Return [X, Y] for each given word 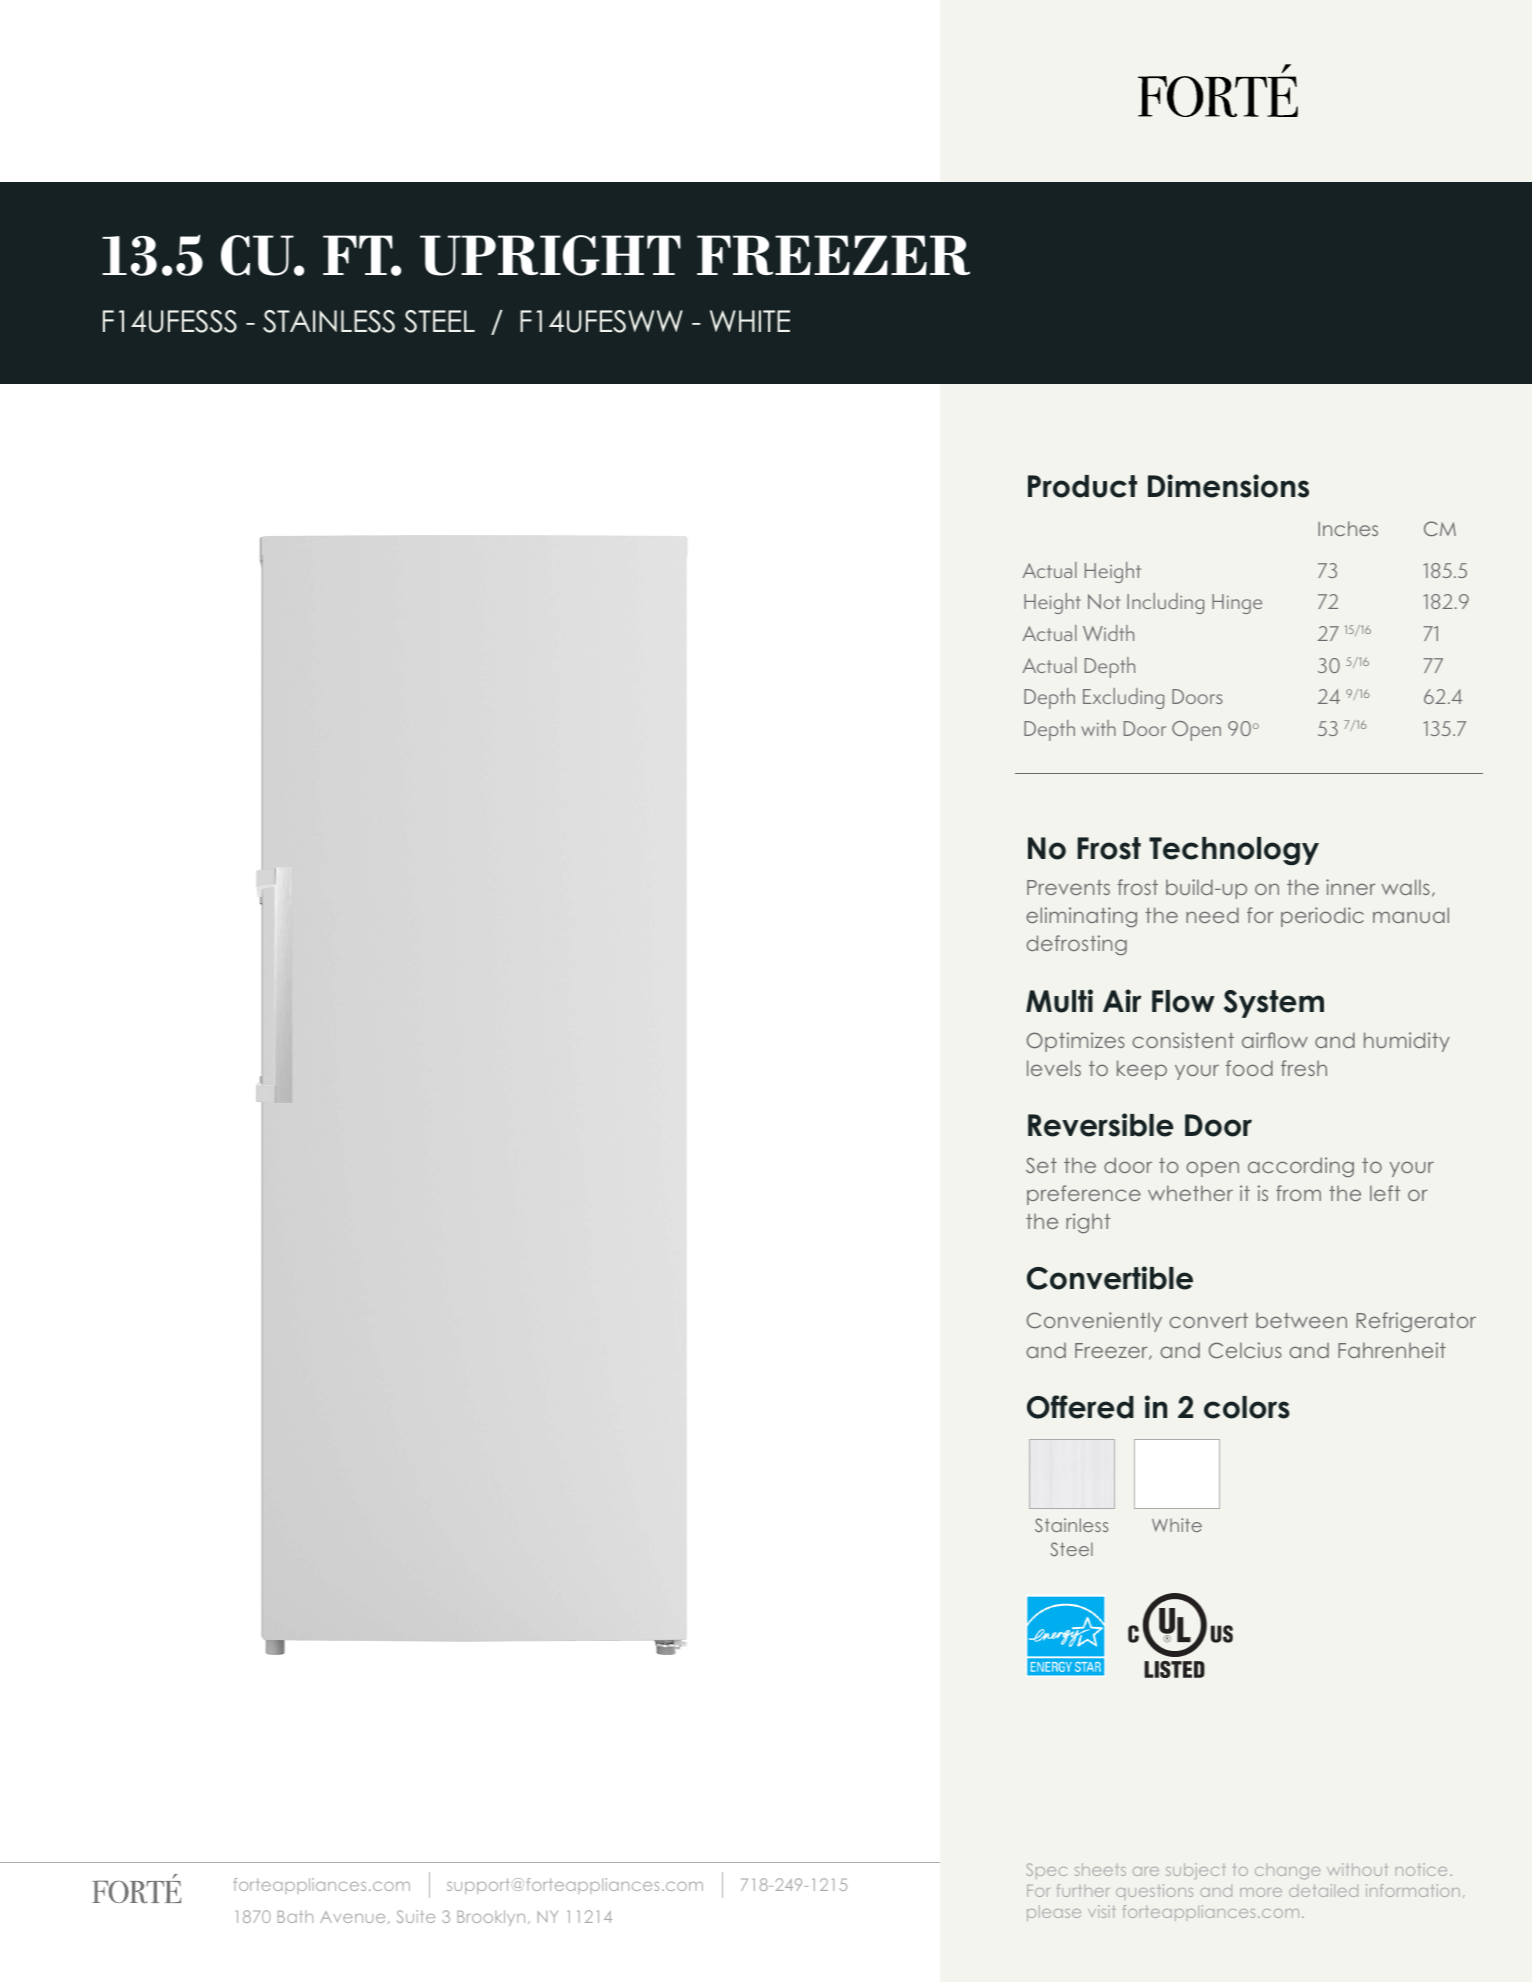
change [1287, 1873]
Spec [1046, 1871]
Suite [416, 1916]
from [1298, 1193]
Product [1082, 486]
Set [1041, 1165]
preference [1084, 1195]
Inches [1348, 528]
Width [1108, 633]
